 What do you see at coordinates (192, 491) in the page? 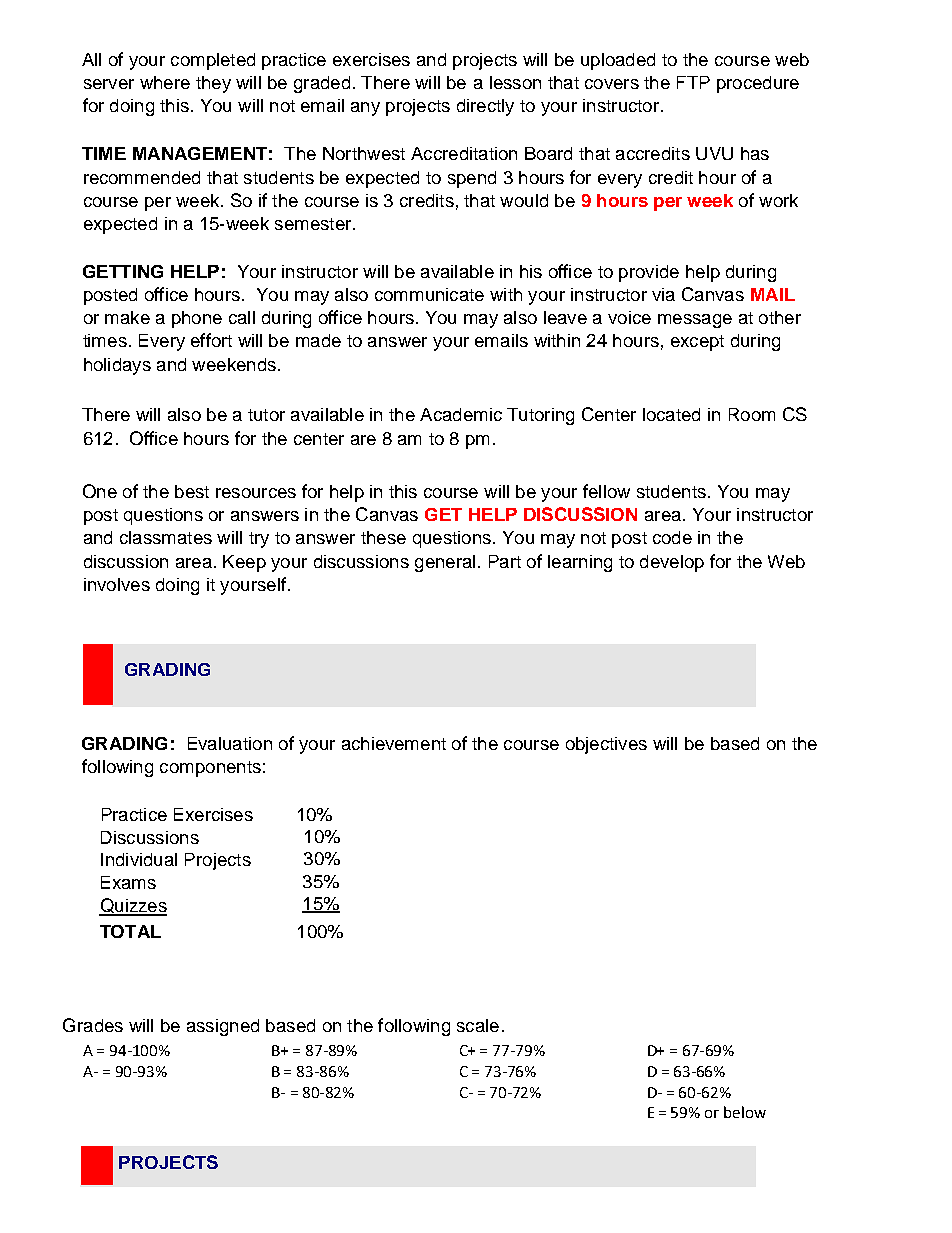
I see `best` at bounding box center [192, 491].
